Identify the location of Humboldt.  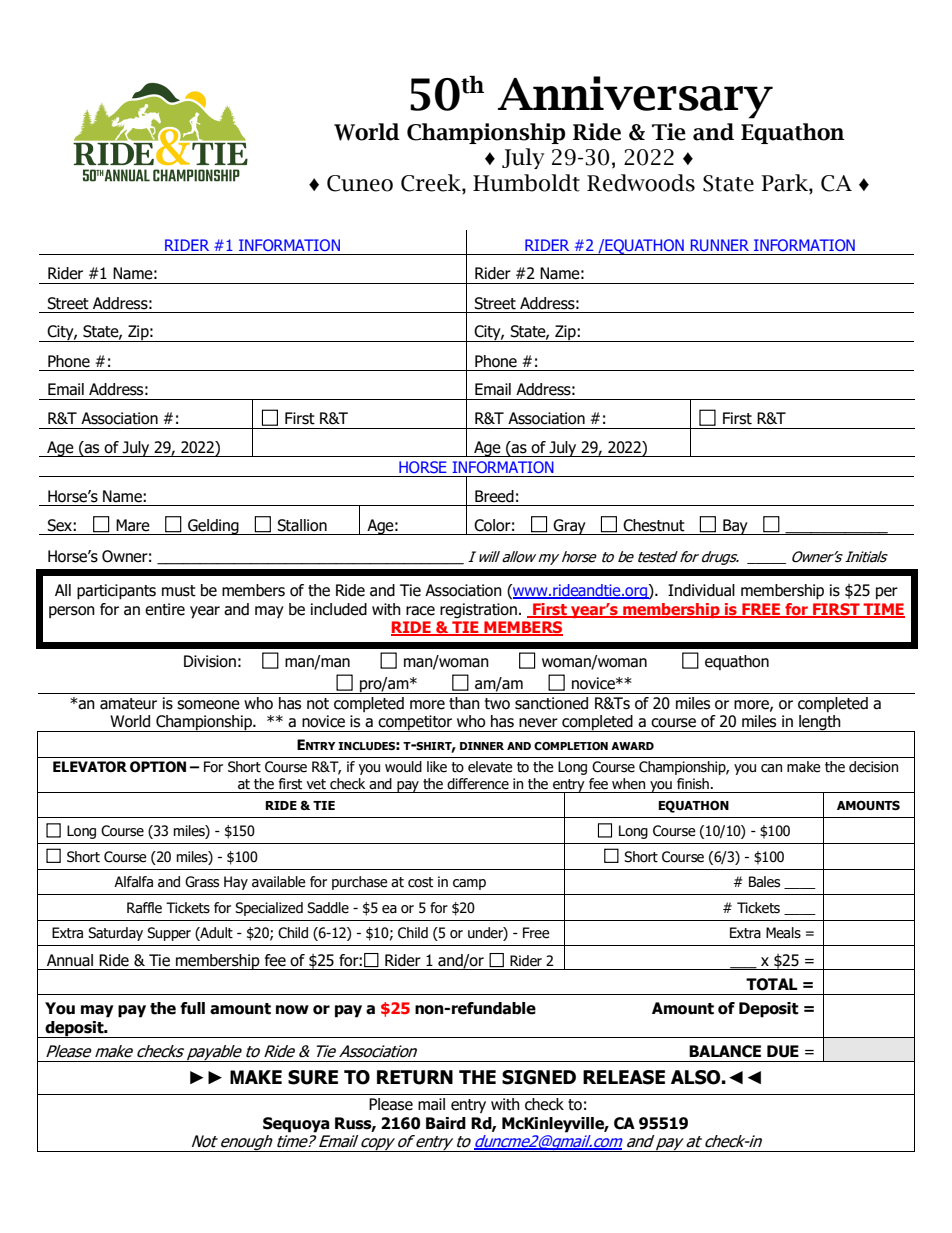
(526, 183).
